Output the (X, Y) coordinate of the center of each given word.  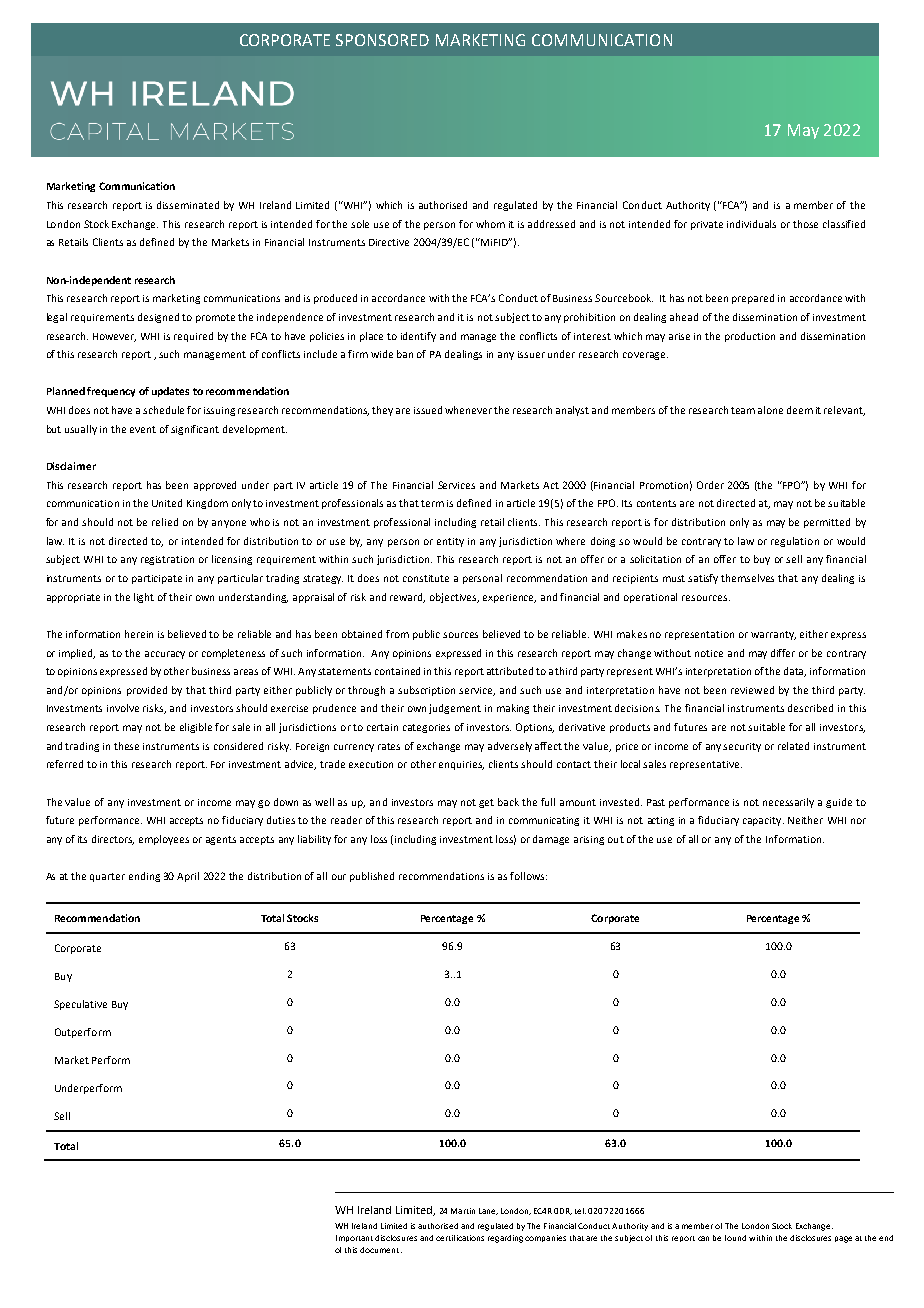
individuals (751, 224)
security (742, 747)
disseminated (188, 205)
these (126, 746)
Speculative (80, 1005)
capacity (763, 821)
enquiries (461, 765)
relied (165, 522)
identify (418, 337)
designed (158, 318)
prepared (753, 299)
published (372, 877)
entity (450, 542)
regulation (795, 542)
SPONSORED (382, 40)
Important (354, 1238)
